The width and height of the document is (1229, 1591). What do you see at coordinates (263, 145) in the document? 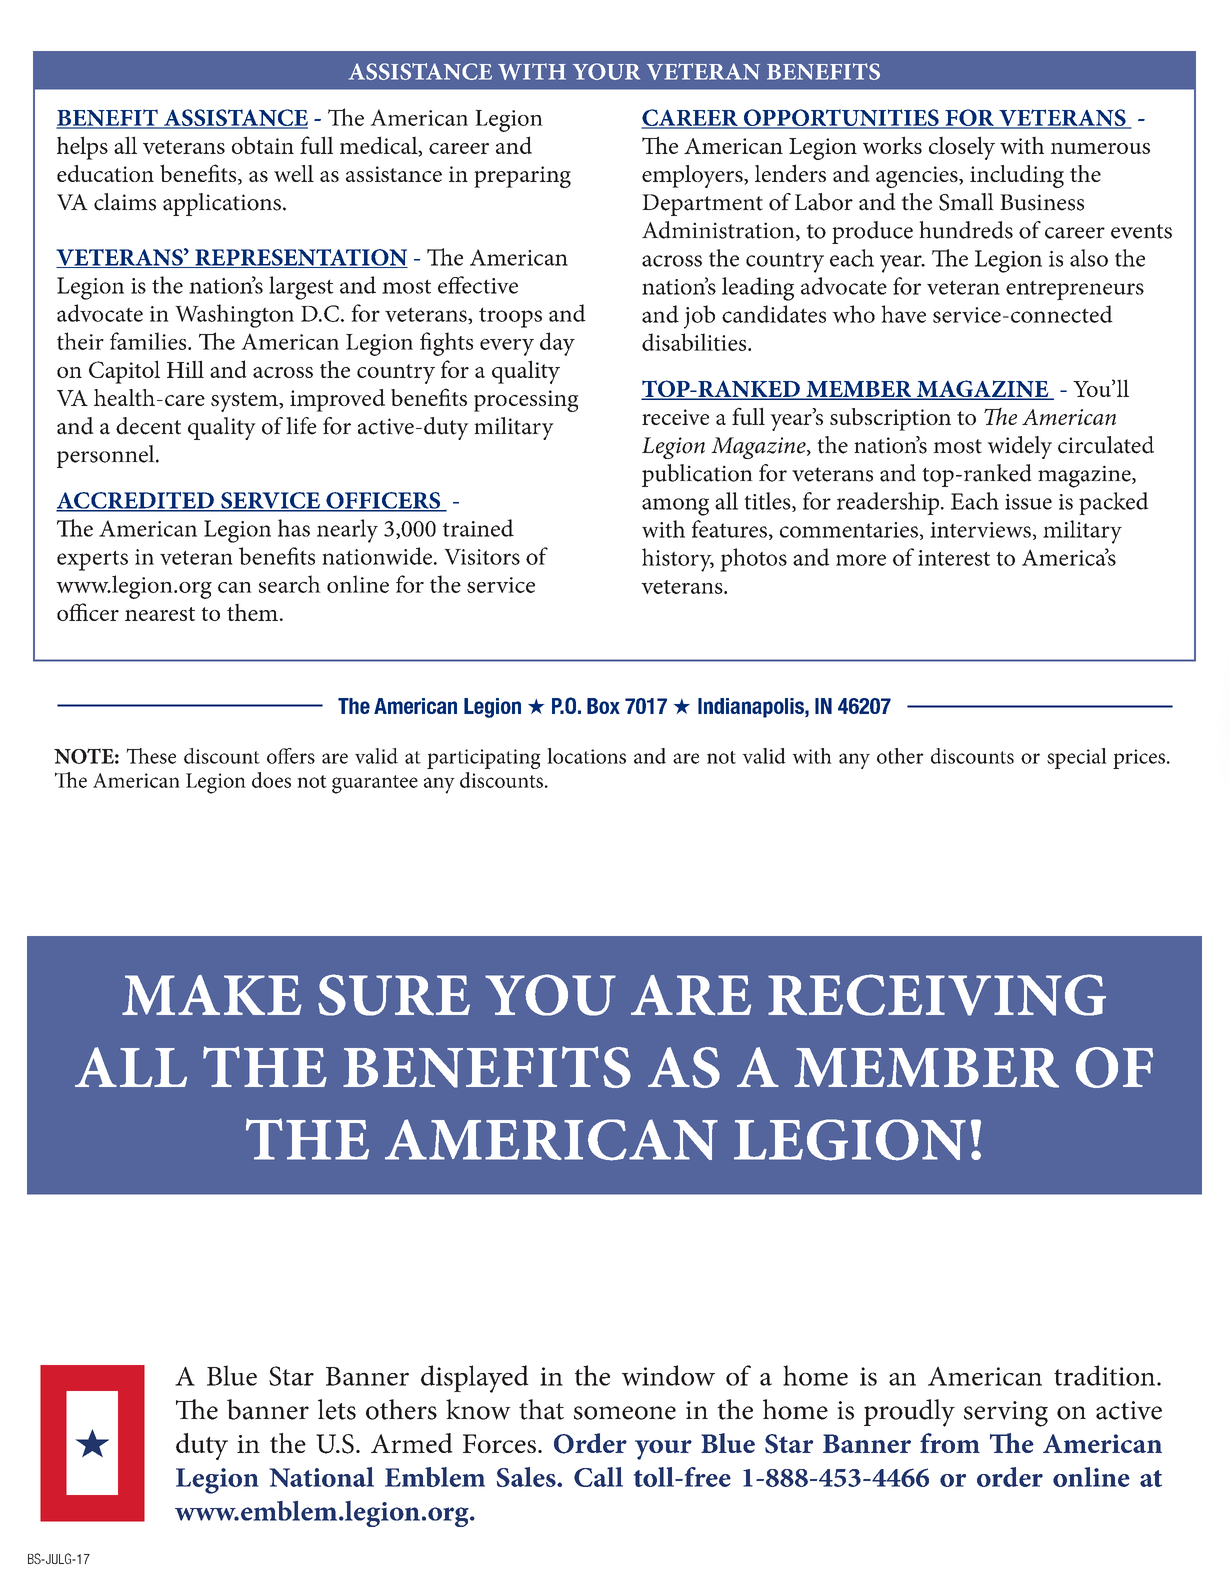
I see `obtain` at bounding box center [263, 145].
